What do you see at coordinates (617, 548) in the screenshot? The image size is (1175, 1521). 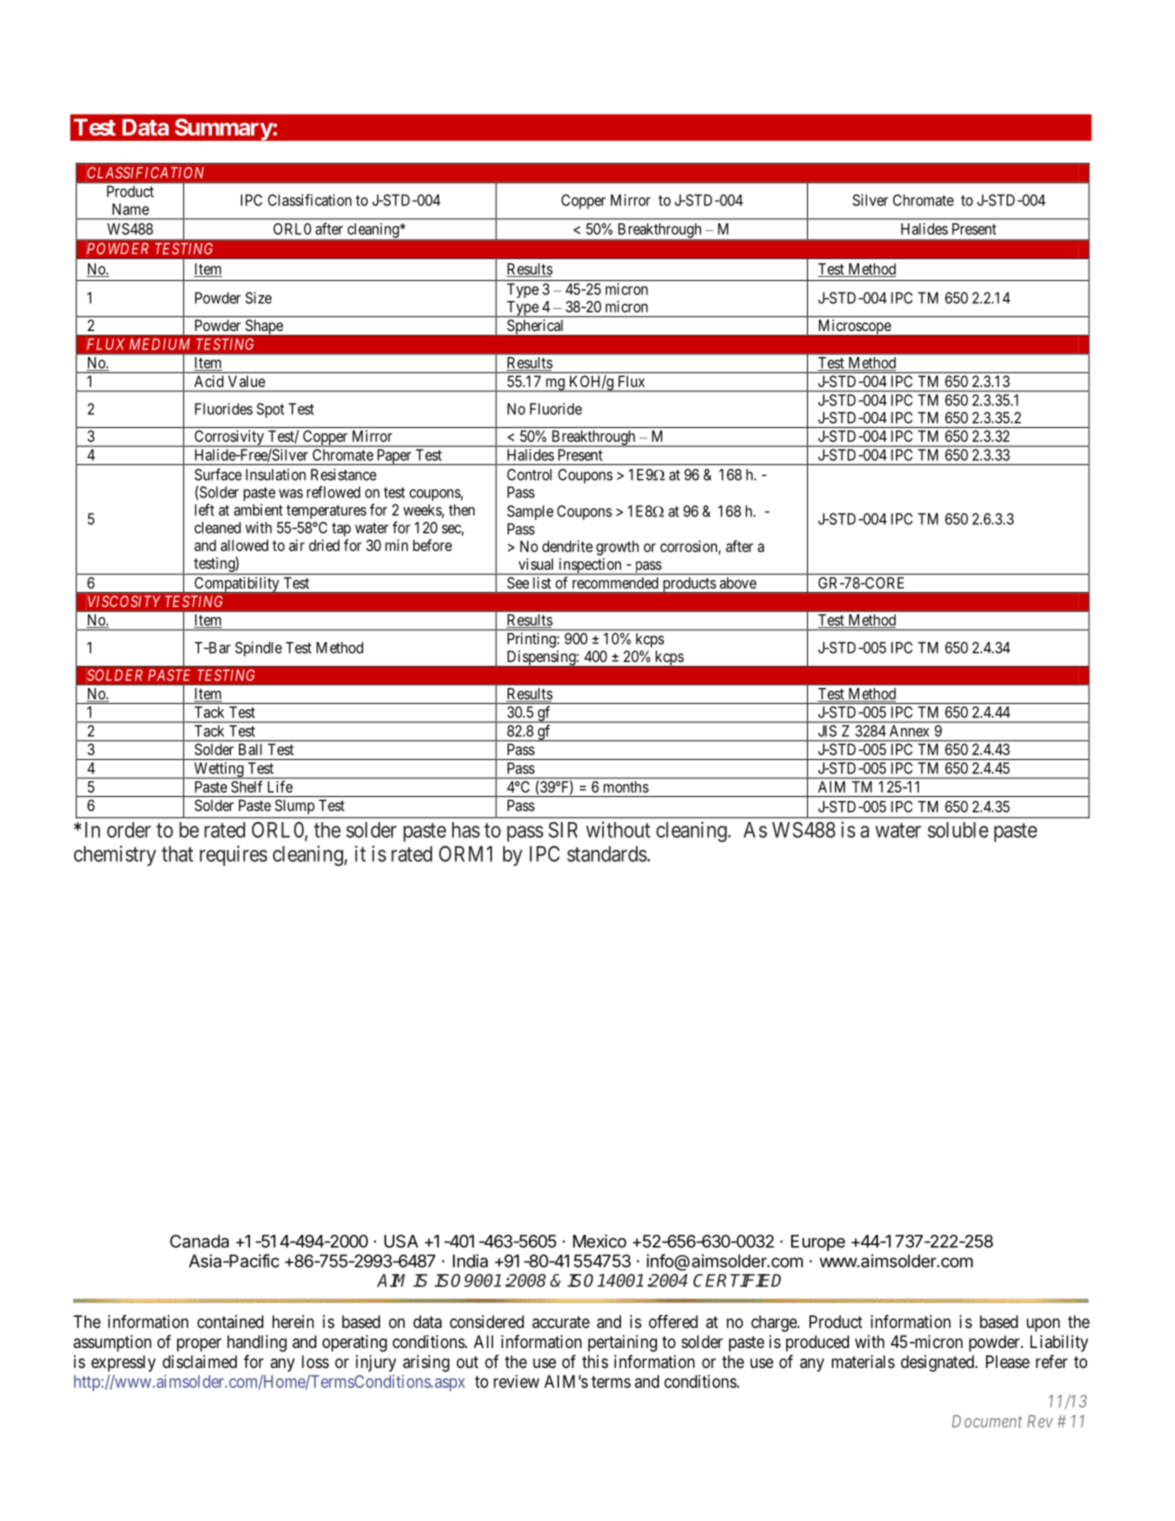 I see `growth` at bounding box center [617, 548].
